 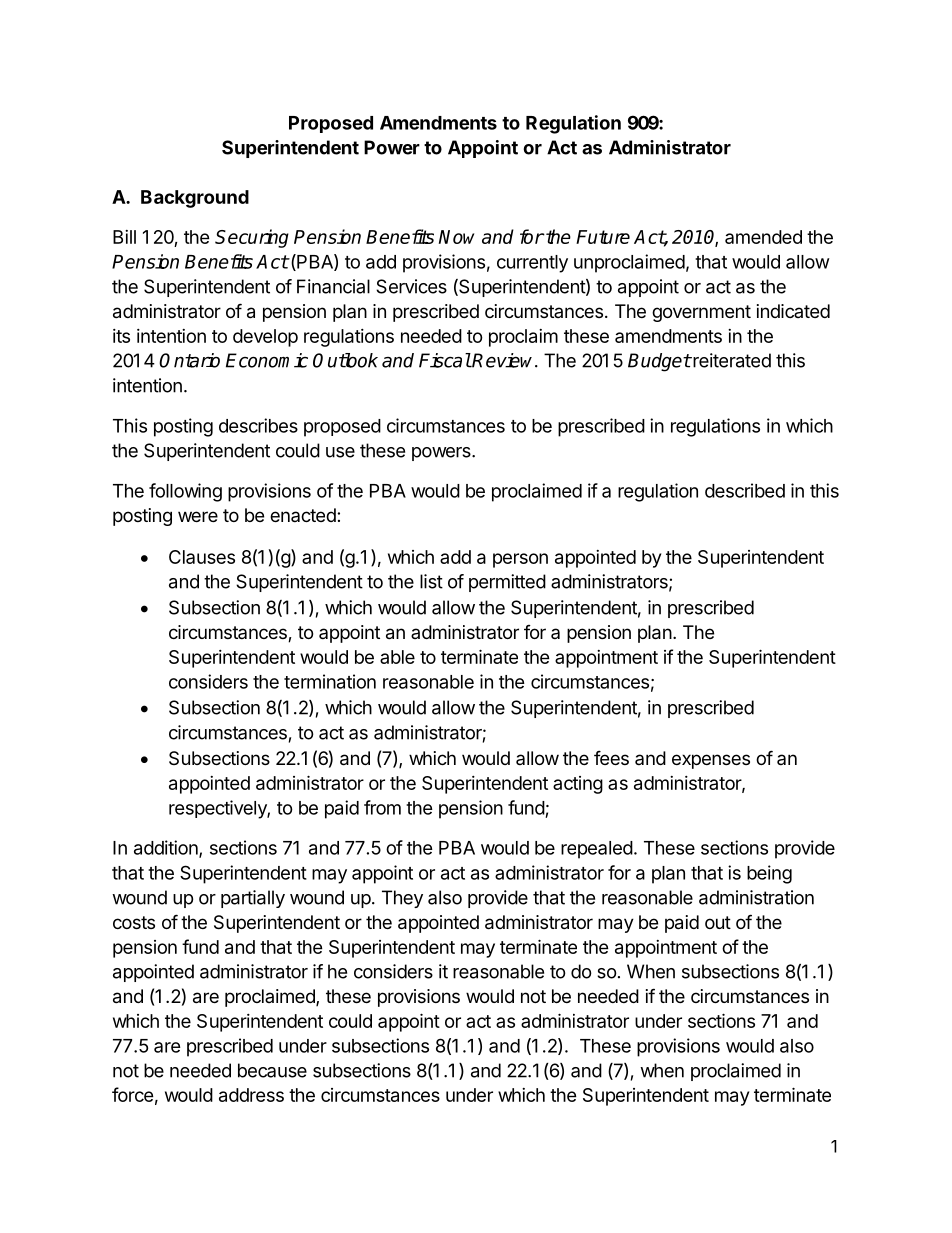 What do you see at coordinates (731, 360) in the screenshot?
I see `reiterated` at bounding box center [731, 360].
